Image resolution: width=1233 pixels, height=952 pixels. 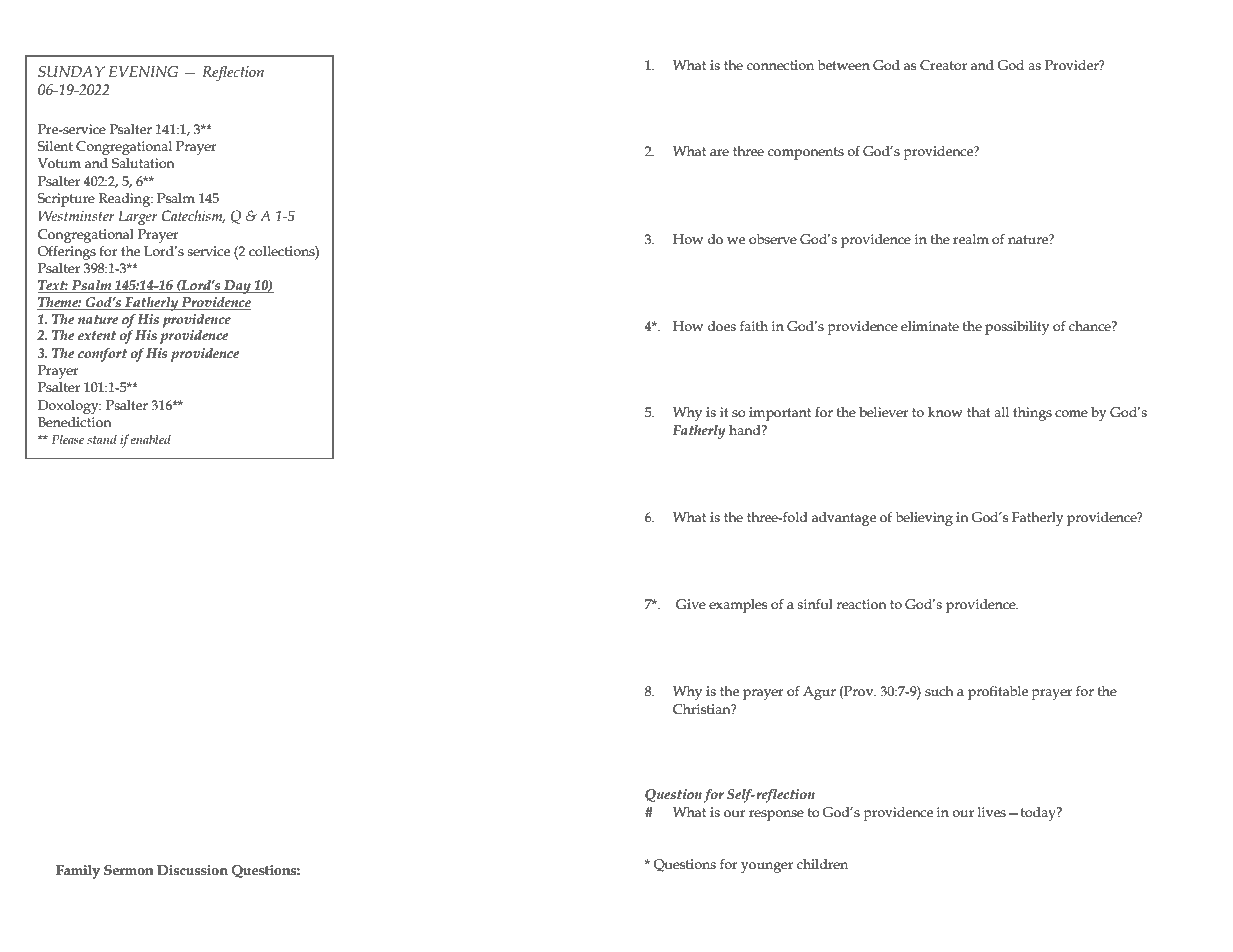 I want to click on younger, so click(x=767, y=867).
